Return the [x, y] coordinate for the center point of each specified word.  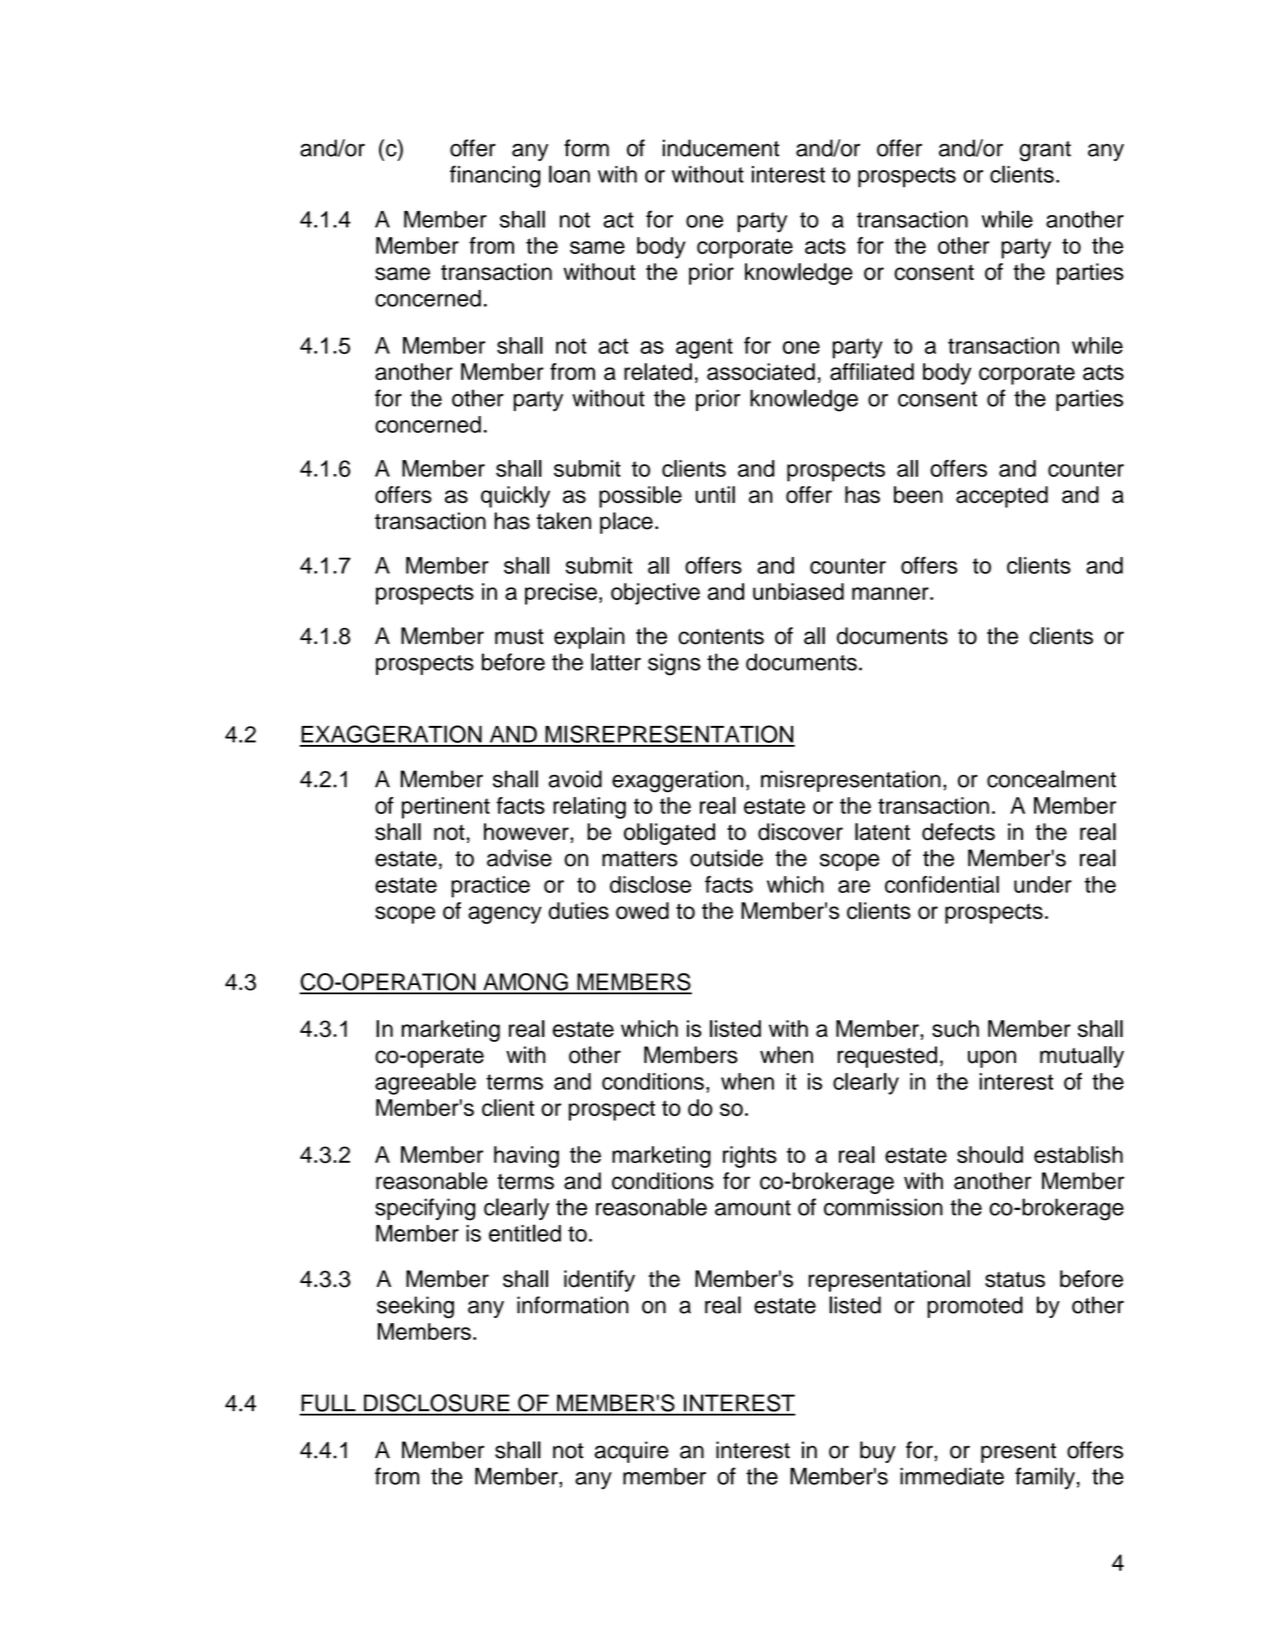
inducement [721, 148]
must [519, 637]
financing [495, 176]
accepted [1002, 497]
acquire [632, 1452]
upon [992, 1059]
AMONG [525, 983]
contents [721, 637]
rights [750, 1157]
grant [1045, 151]
